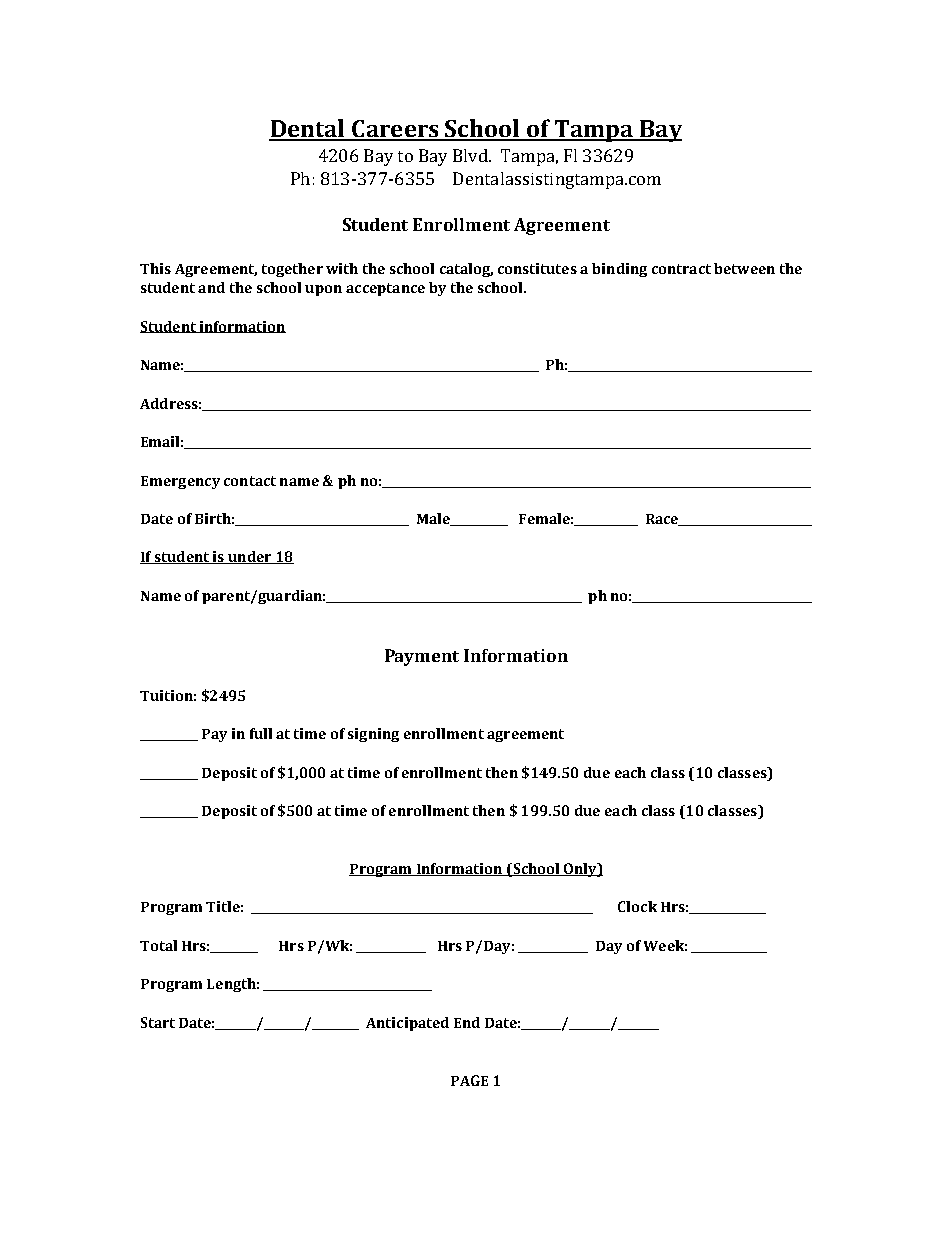 The height and width of the screenshot is (1233, 952). Describe the element at coordinates (467, 1022) in the screenshot. I see `End` at that location.
